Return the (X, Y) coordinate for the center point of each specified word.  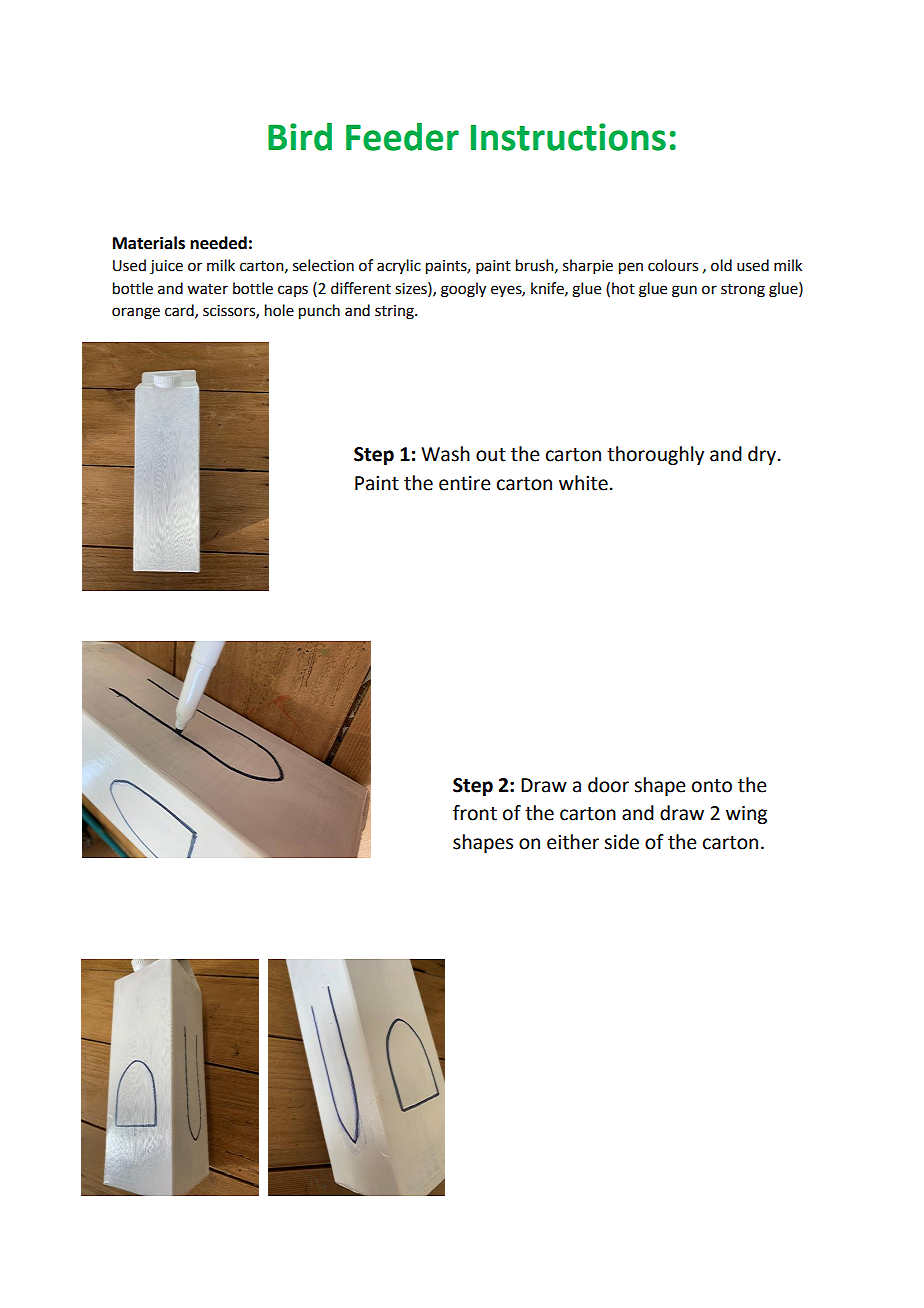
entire (465, 483)
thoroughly (655, 455)
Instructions (568, 137)
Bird (300, 137)
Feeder (402, 137)
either (573, 842)
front (475, 813)
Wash (445, 454)
